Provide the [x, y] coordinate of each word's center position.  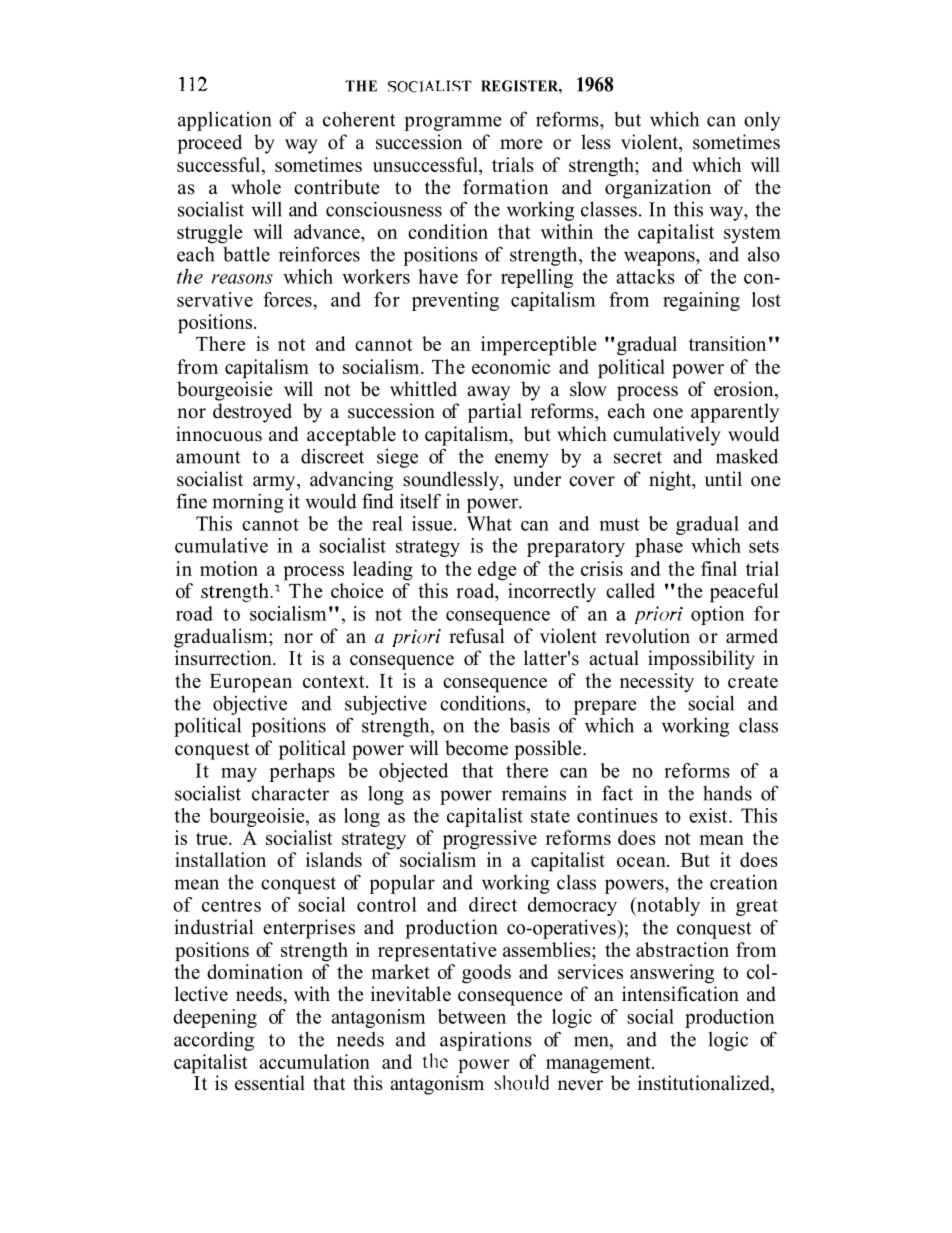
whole [256, 187]
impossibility [701, 660]
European [251, 683]
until [723, 479]
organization [658, 189]
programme [452, 123]
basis [530, 725]
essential [270, 1083]
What [489, 523]
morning [248, 503]
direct [493, 904]
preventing [455, 301]
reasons [242, 279]
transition [727, 343]
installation [220, 859]
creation [743, 882]
